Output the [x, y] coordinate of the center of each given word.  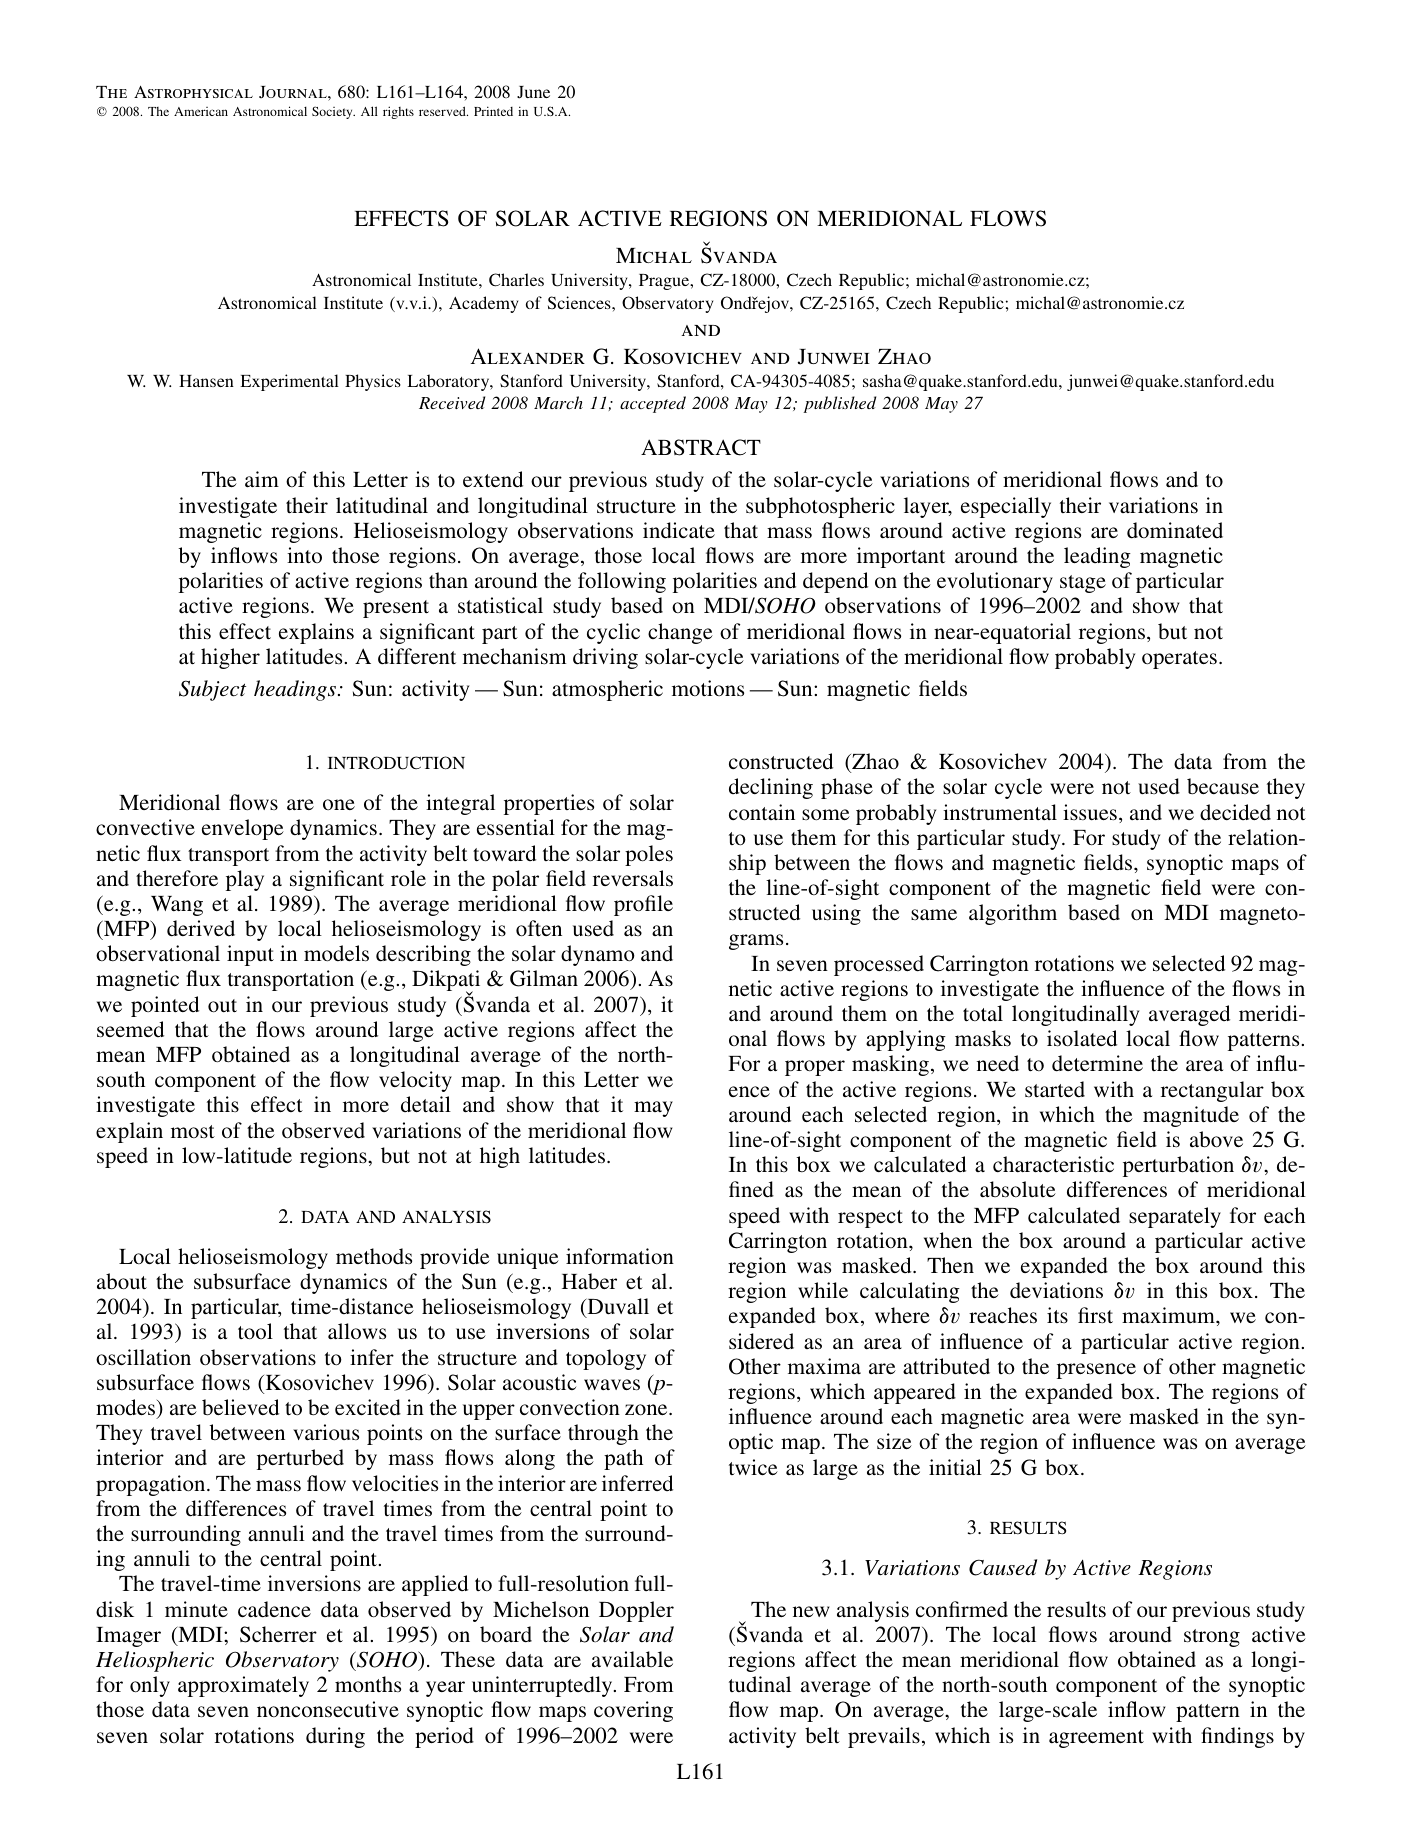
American [201, 111]
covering [633, 1711]
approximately [243, 1686]
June [533, 92]
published [839, 404]
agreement [1096, 1739]
